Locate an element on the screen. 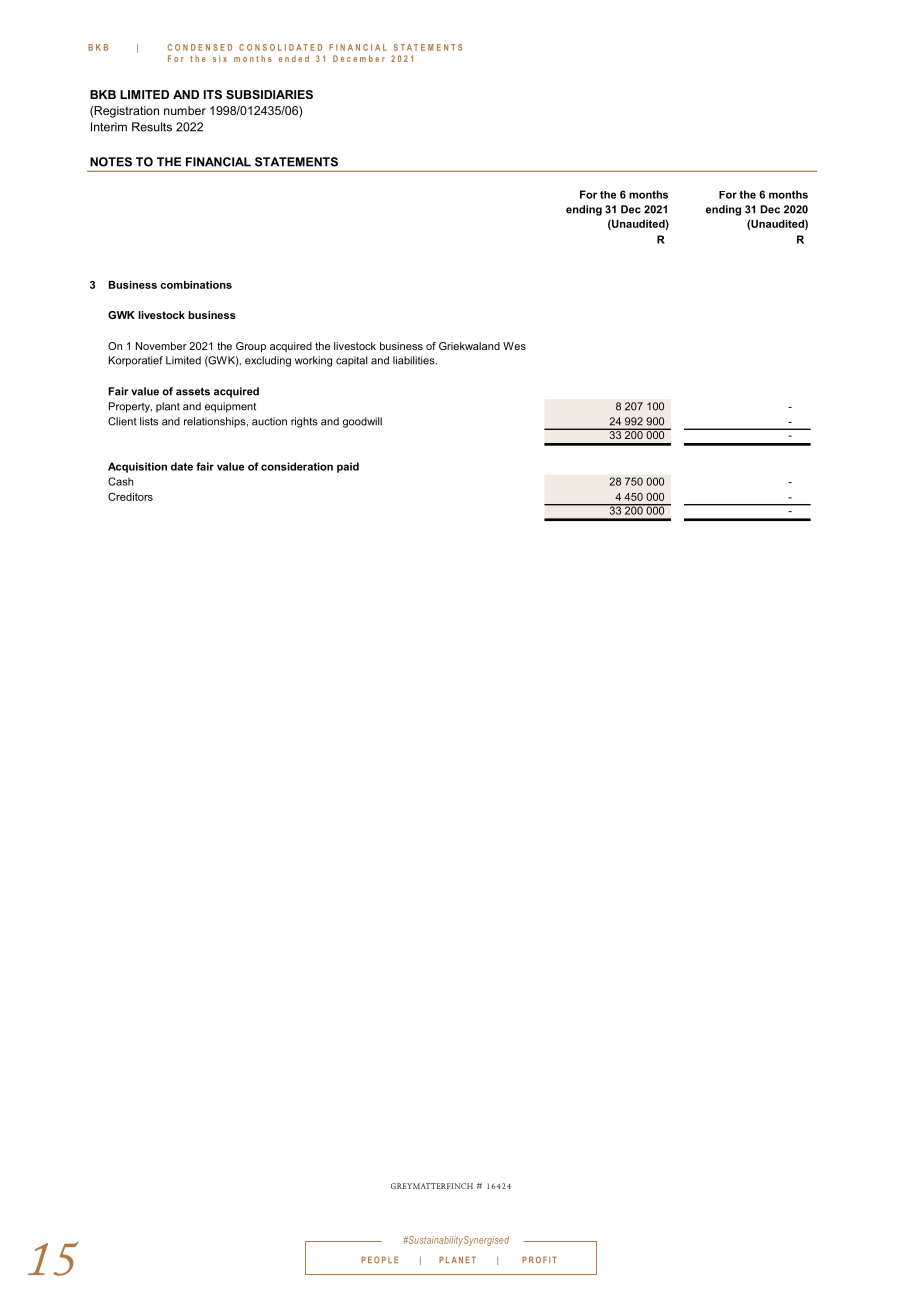 The width and height of the screenshot is (924, 1308). December is located at coordinates (359, 58).
